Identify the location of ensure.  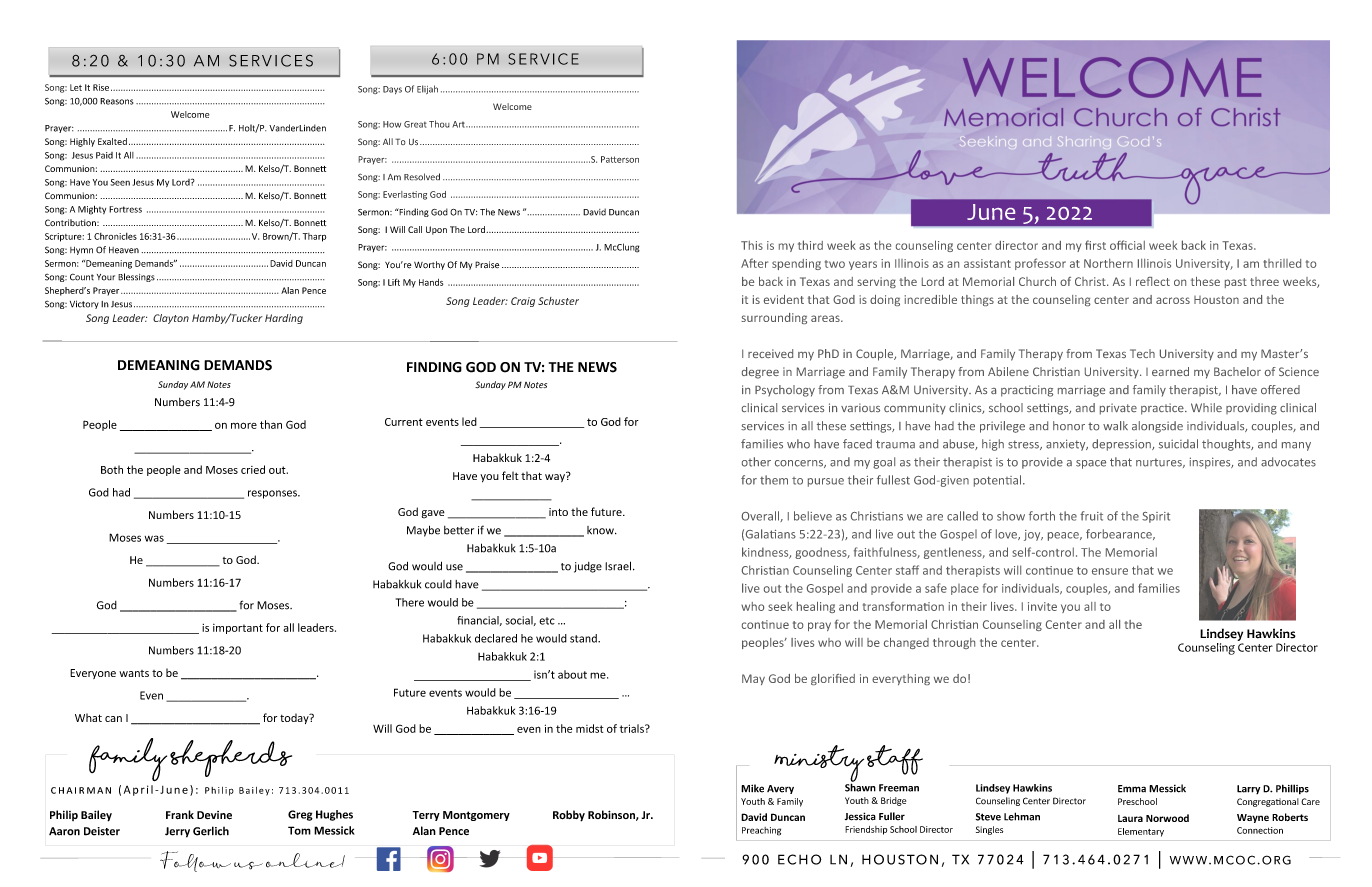
(1110, 571).
